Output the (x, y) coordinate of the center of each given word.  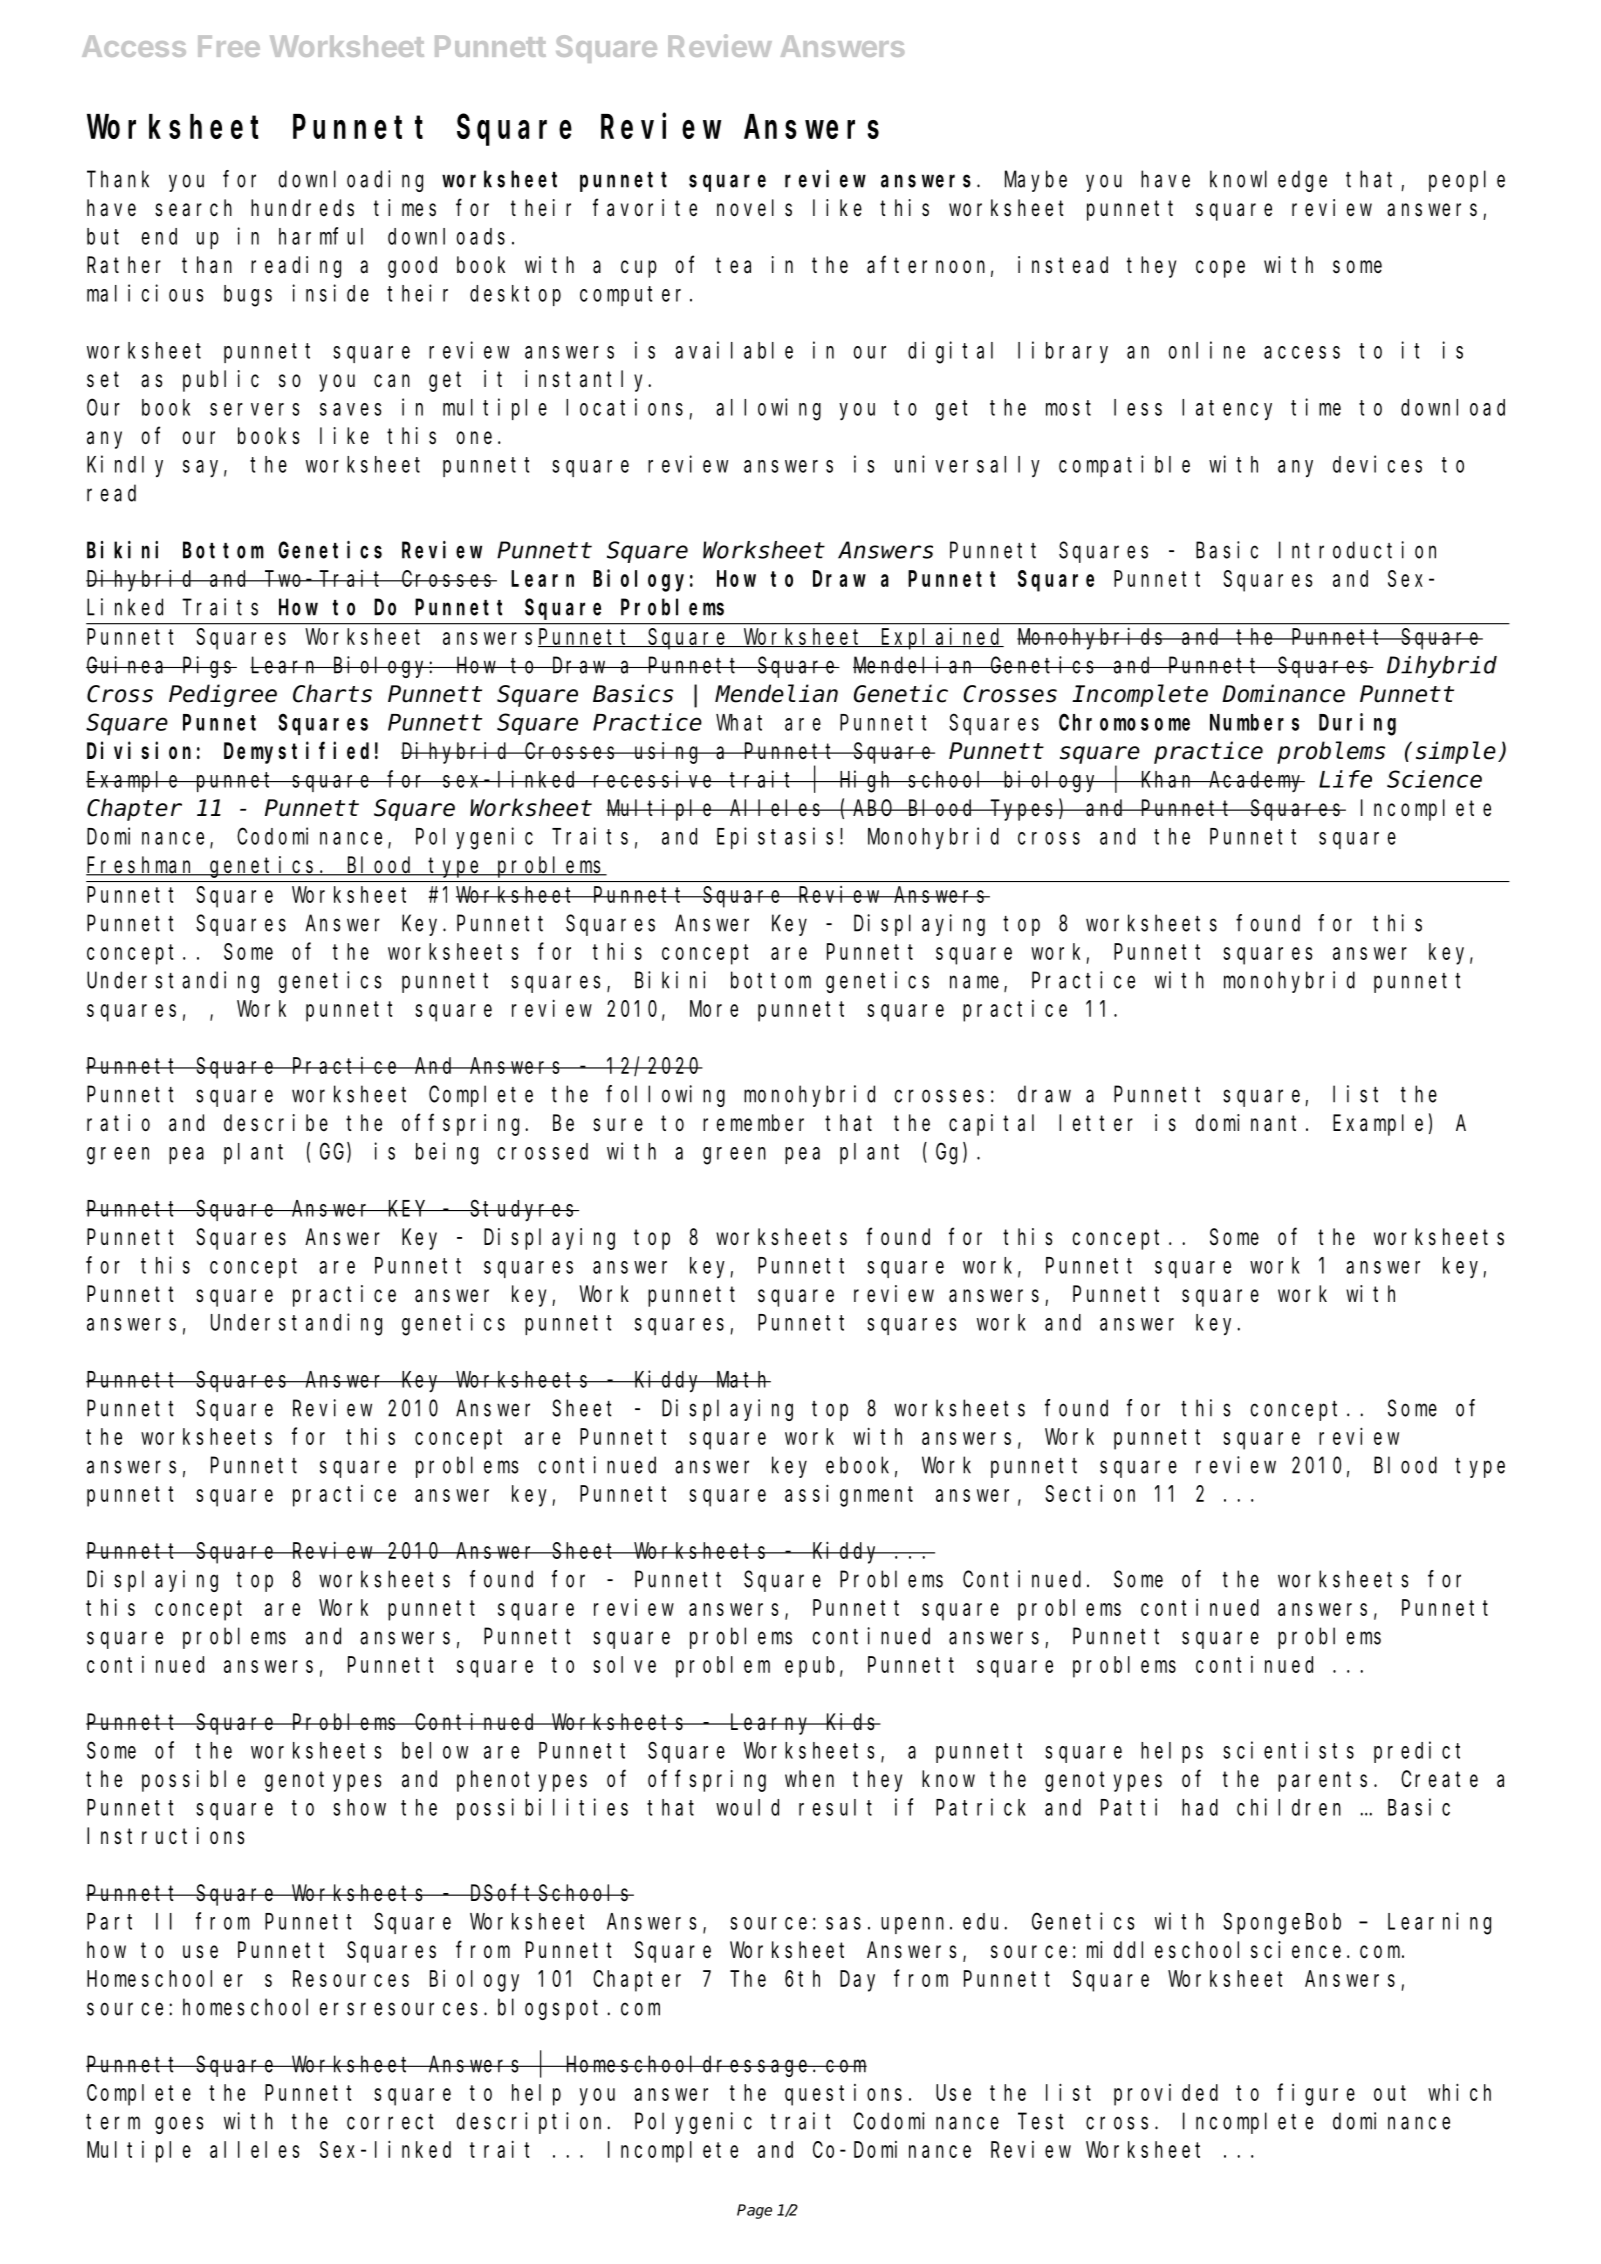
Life (1345, 779)
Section (1090, 1493)
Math (742, 1379)
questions (843, 2095)
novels (754, 208)
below (435, 1750)
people (1467, 181)
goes (179, 2125)
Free (229, 46)
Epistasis (775, 838)
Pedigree (223, 695)
